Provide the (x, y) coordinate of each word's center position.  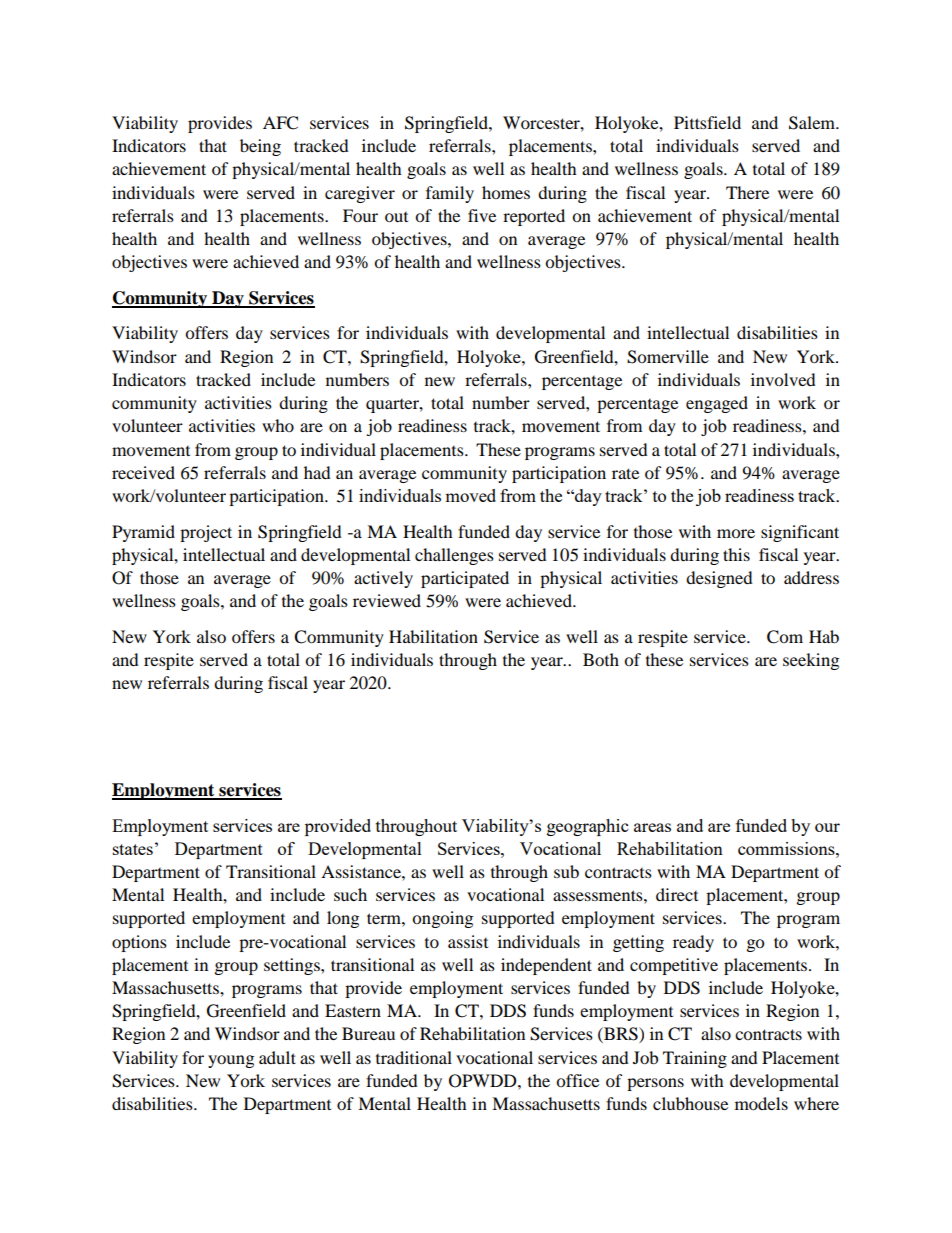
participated (465, 579)
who (278, 425)
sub (566, 871)
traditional (414, 1057)
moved (470, 495)
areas (652, 827)
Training (695, 1059)
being (260, 147)
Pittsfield (707, 122)
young (231, 1061)
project (206, 533)
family (450, 194)
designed (719, 579)
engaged (717, 404)
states (133, 849)
